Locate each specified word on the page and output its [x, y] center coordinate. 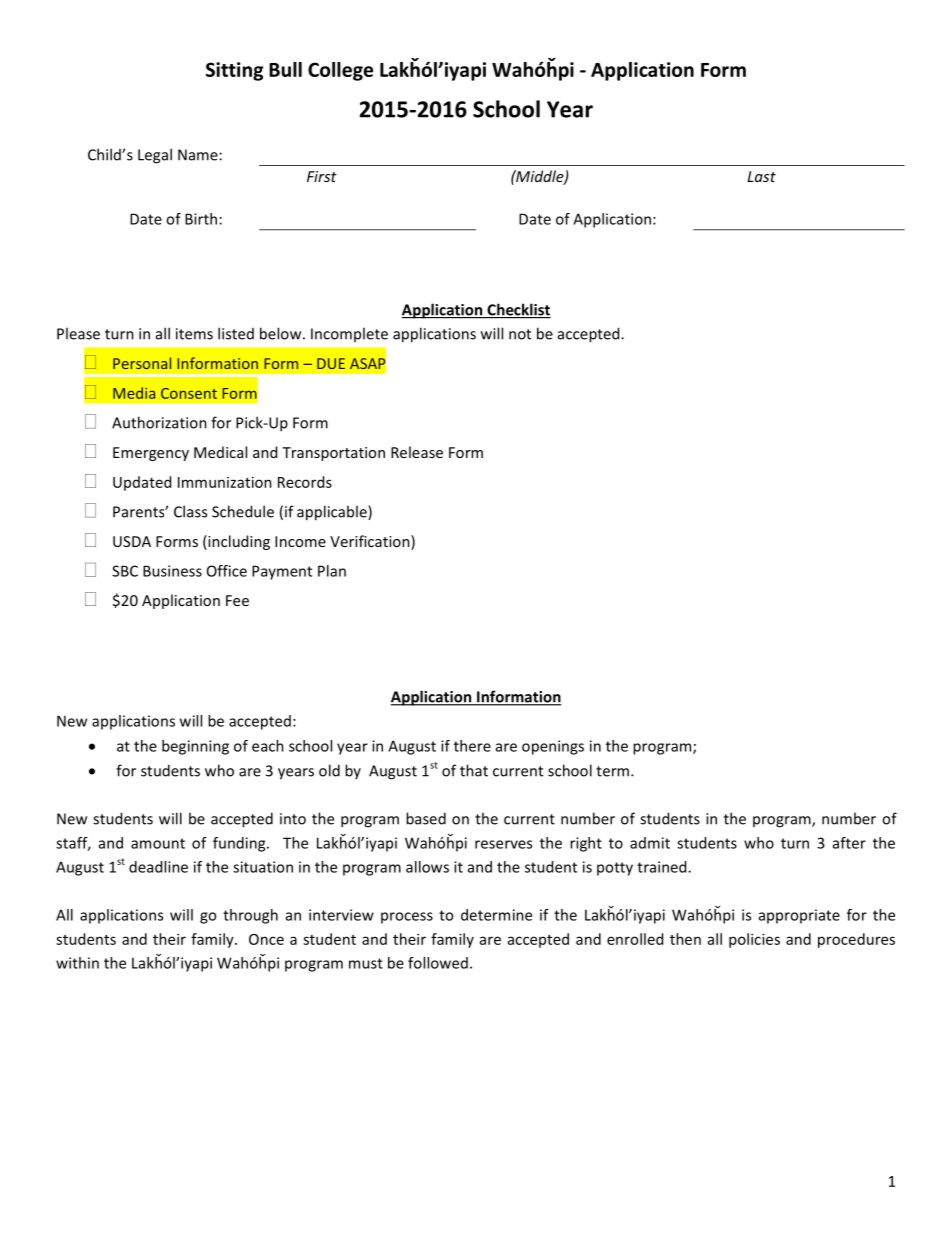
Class [190, 511]
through [250, 916]
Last [761, 176]
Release [417, 452]
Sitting [234, 71]
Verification [371, 542]
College [340, 71]
